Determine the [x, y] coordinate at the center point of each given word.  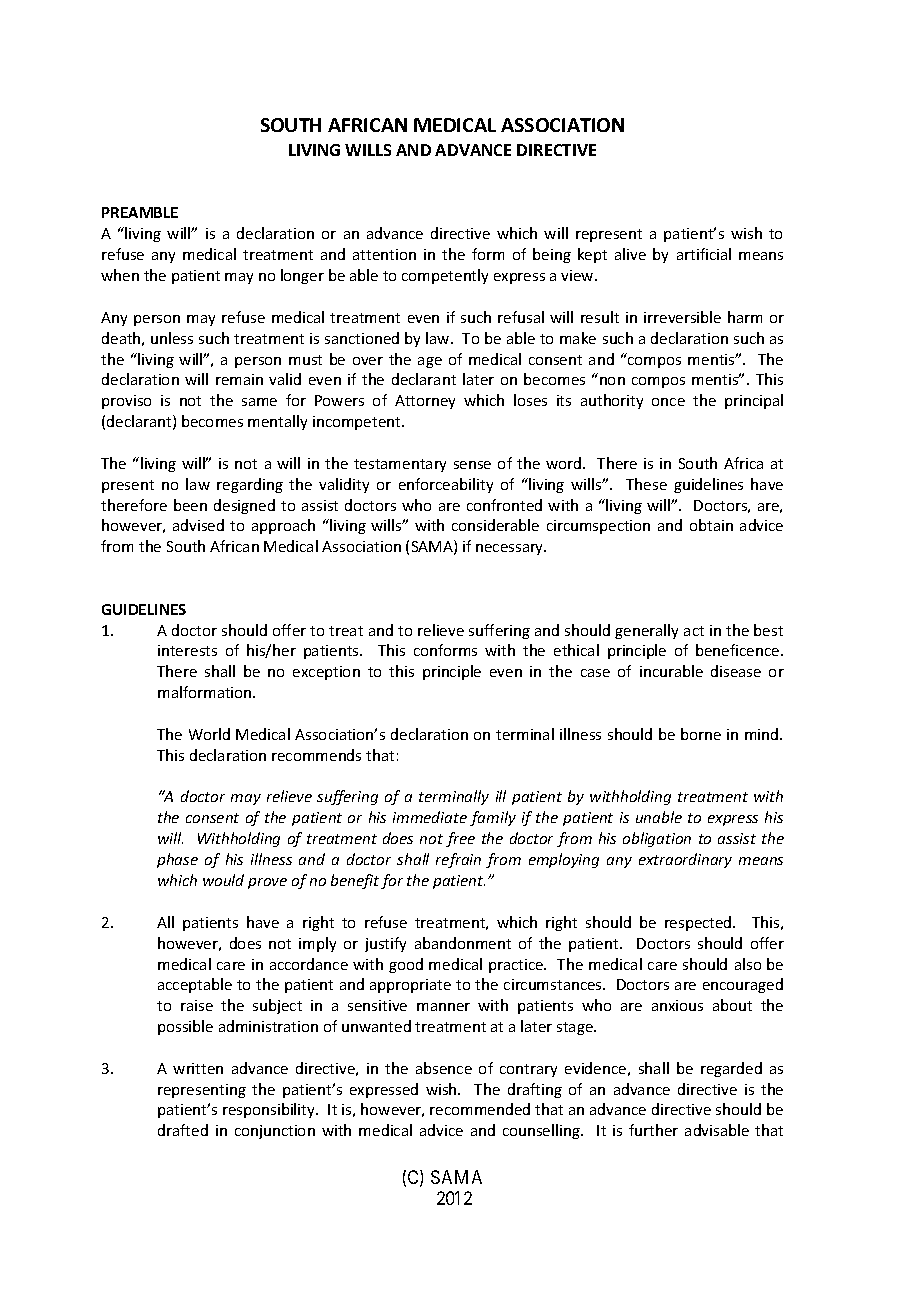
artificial [704, 254]
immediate [430, 817]
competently [445, 276]
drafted [183, 1130]
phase [177, 860]
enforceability [446, 485]
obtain [711, 525]
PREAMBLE [140, 212]
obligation [657, 839]
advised [198, 525]
